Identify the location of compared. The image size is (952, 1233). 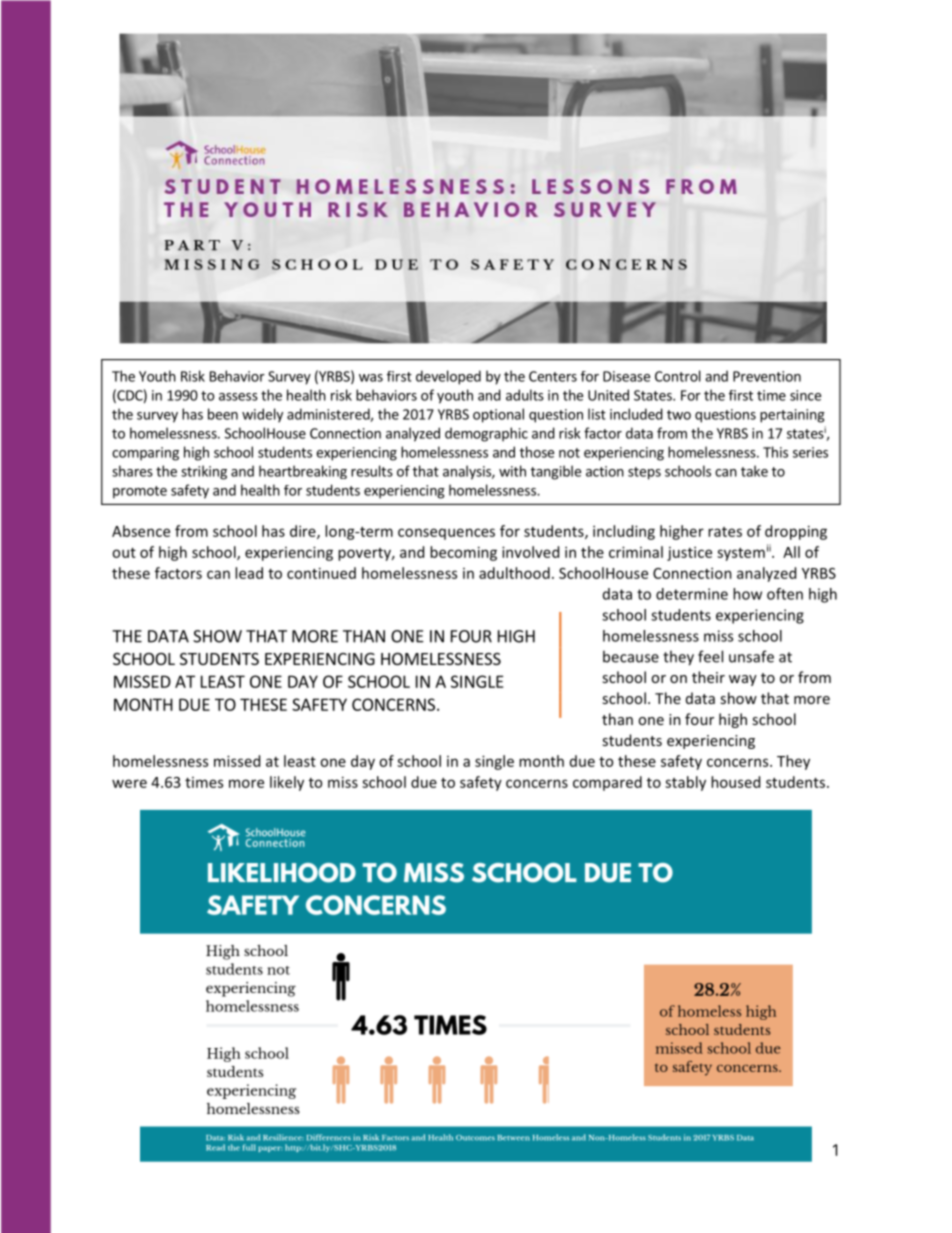
(607, 783).
